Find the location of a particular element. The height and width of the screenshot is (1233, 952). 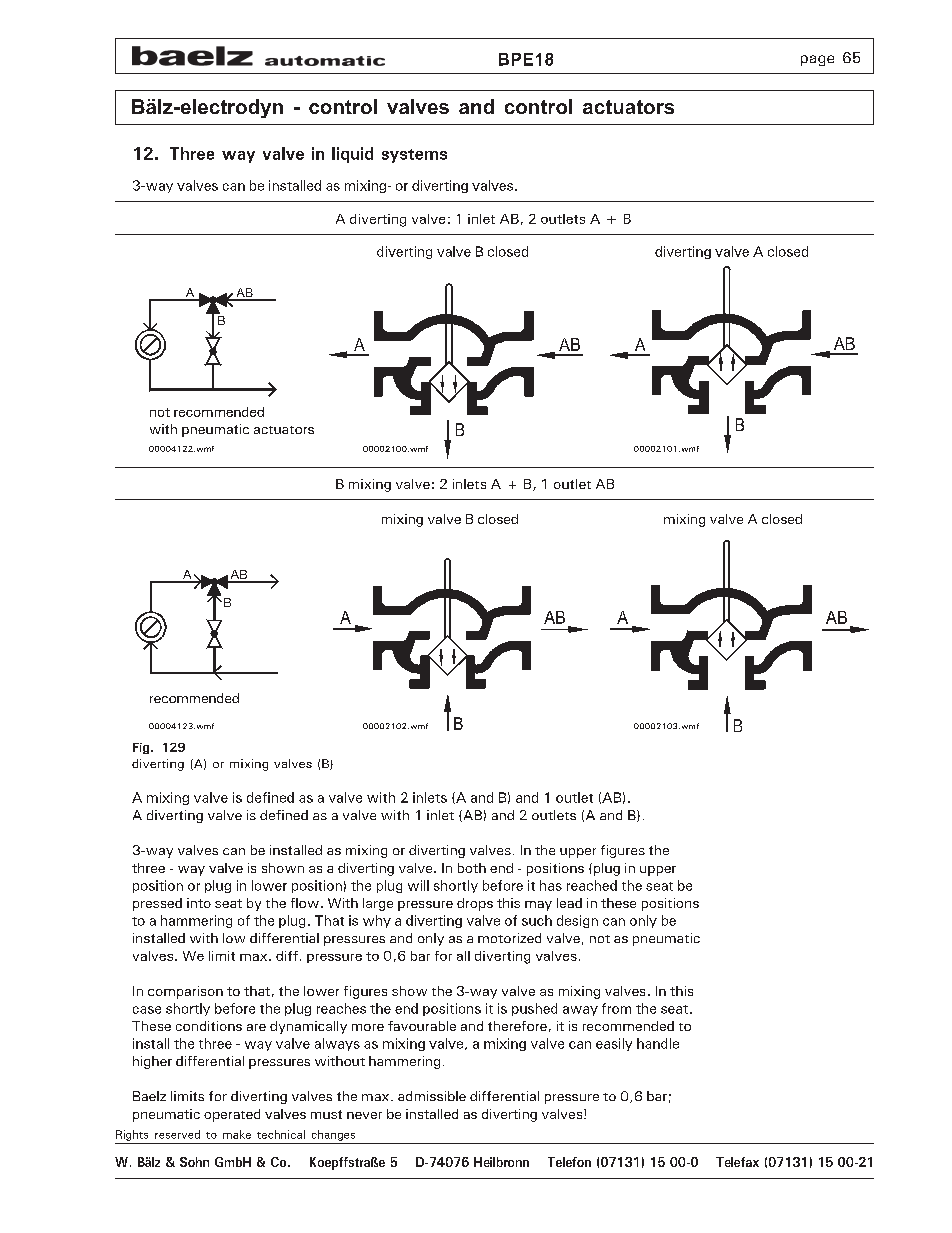

Heilbronn is located at coordinates (501, 1162).
